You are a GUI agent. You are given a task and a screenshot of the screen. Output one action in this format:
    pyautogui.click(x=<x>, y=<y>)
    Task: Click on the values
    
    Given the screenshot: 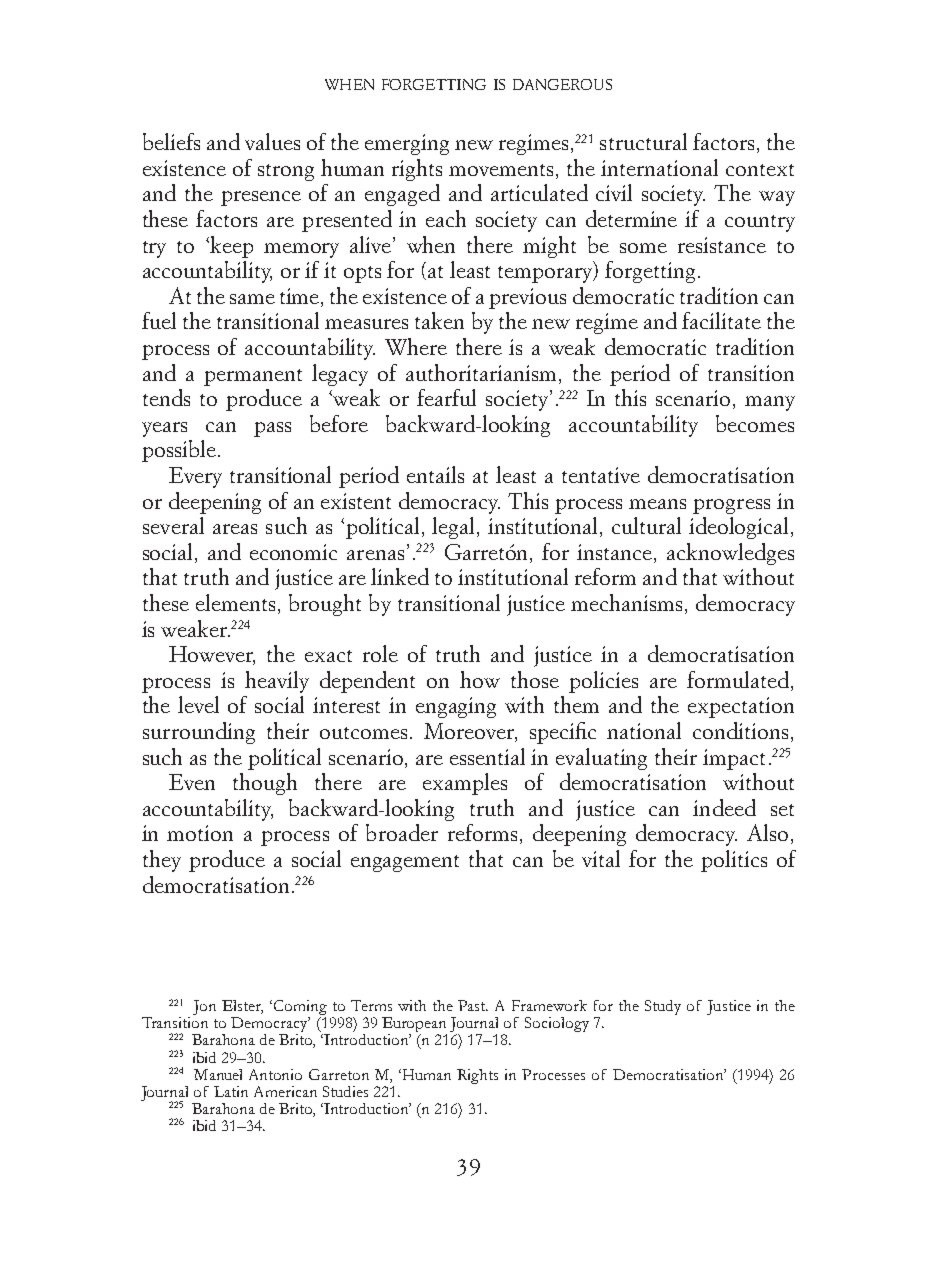 What is the action you would take?
    pyautogui.click(x=272, y=141)
